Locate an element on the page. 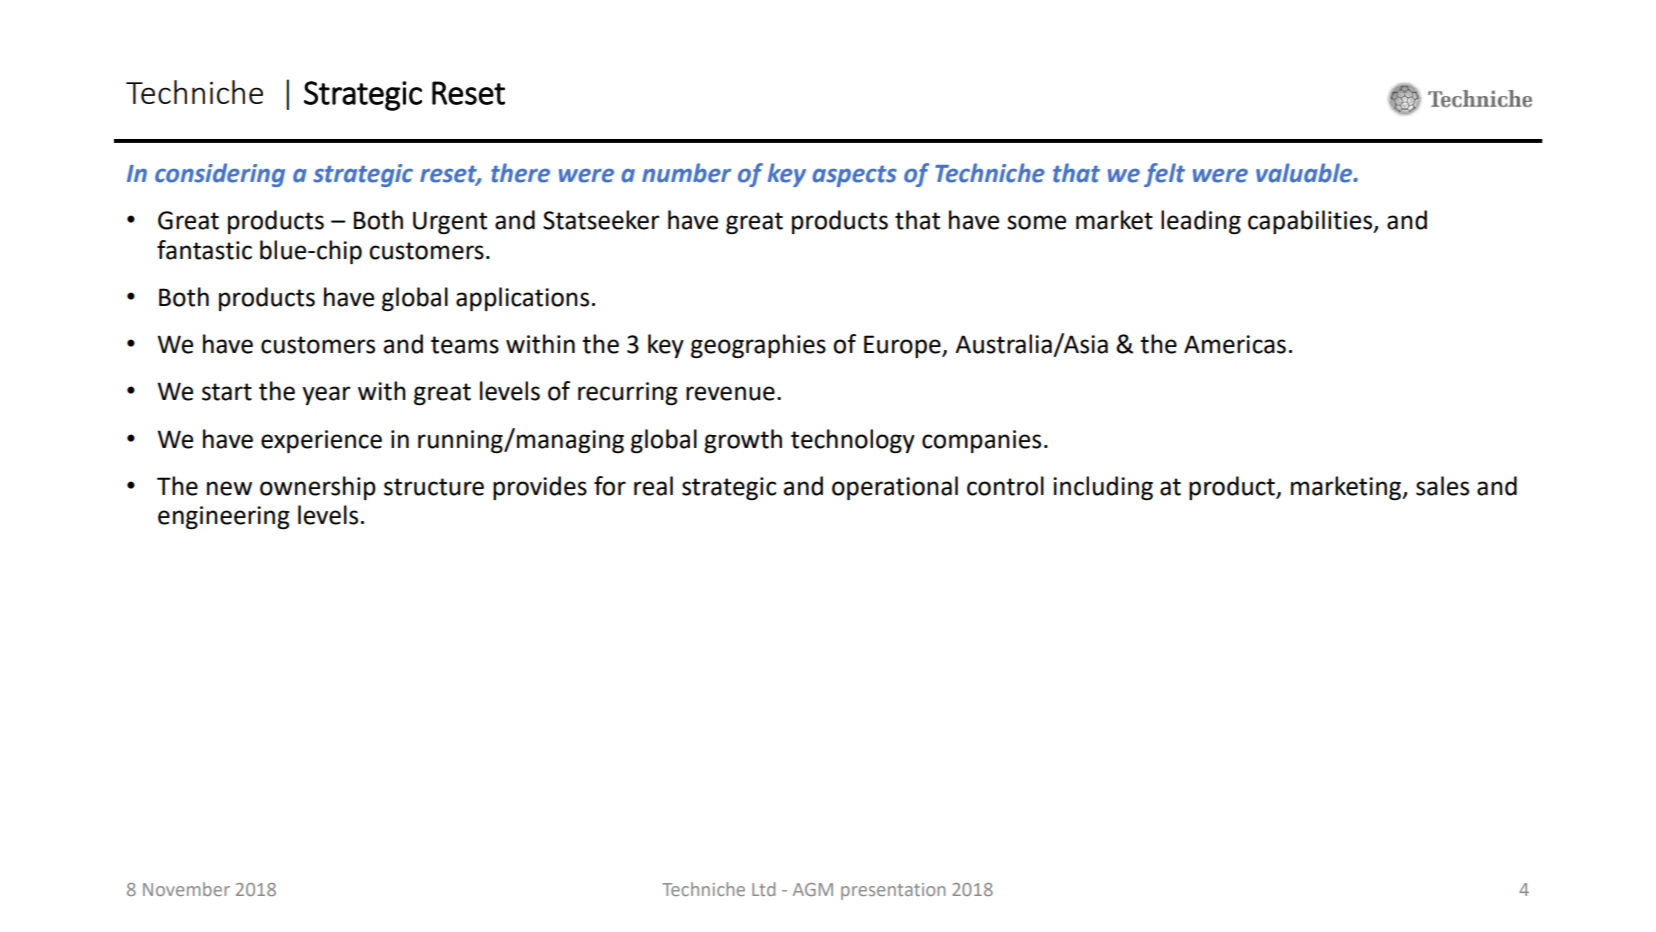 This page has height=932, width=1656. presentation is located at coordinates (893, 891).
